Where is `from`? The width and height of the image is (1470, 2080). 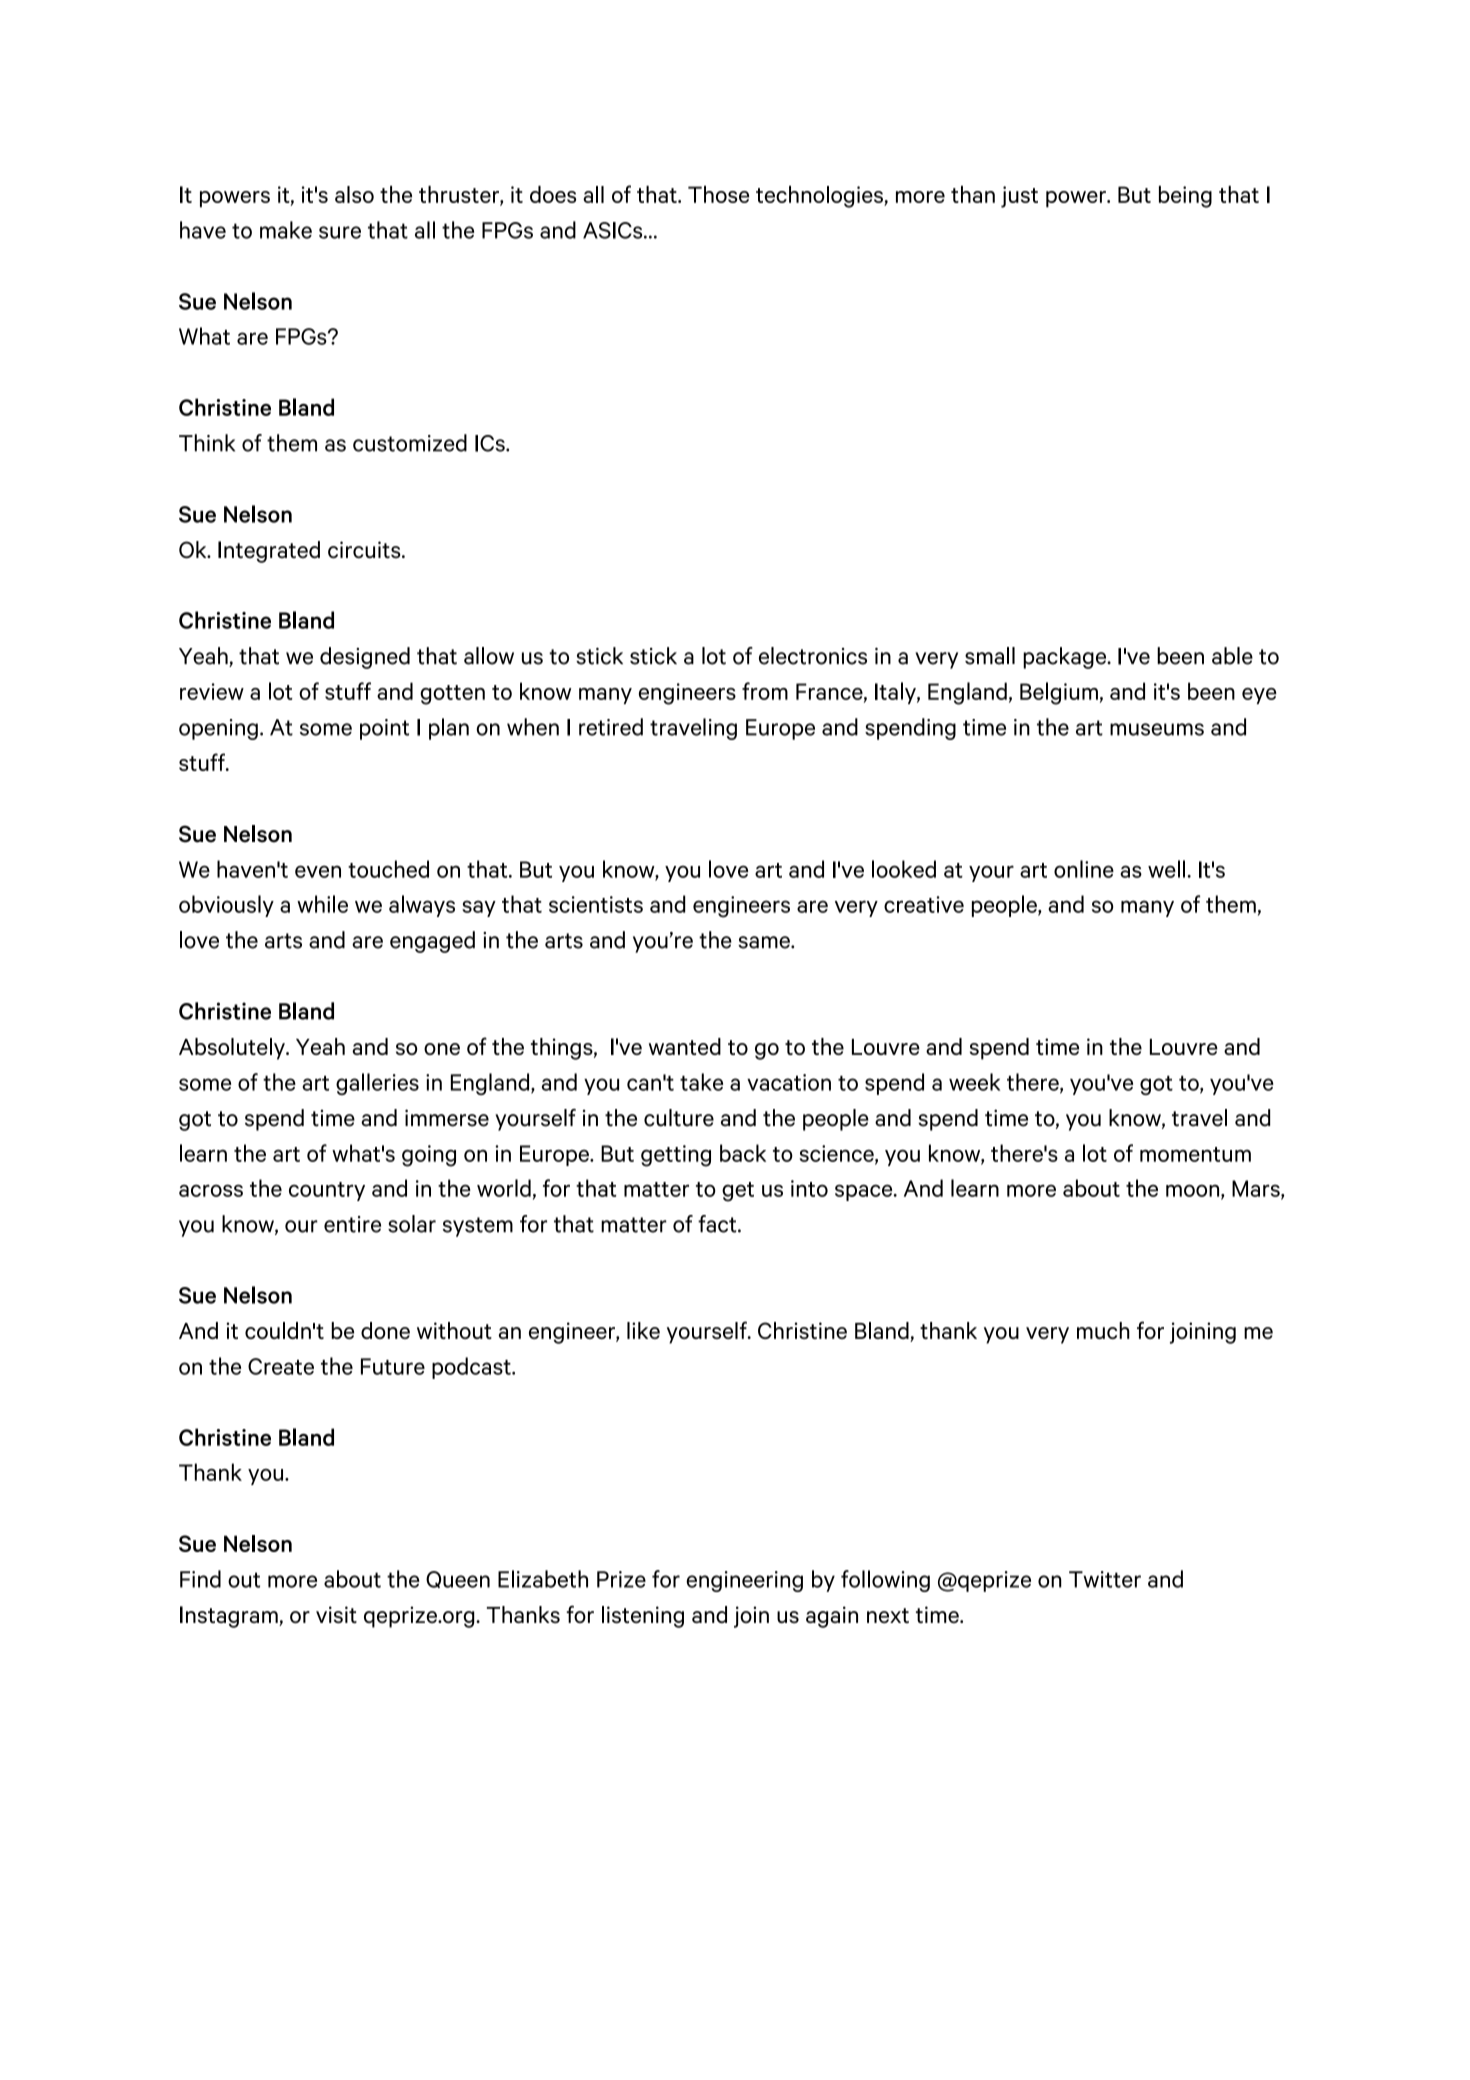
from is located at coordinates (765, 691).
